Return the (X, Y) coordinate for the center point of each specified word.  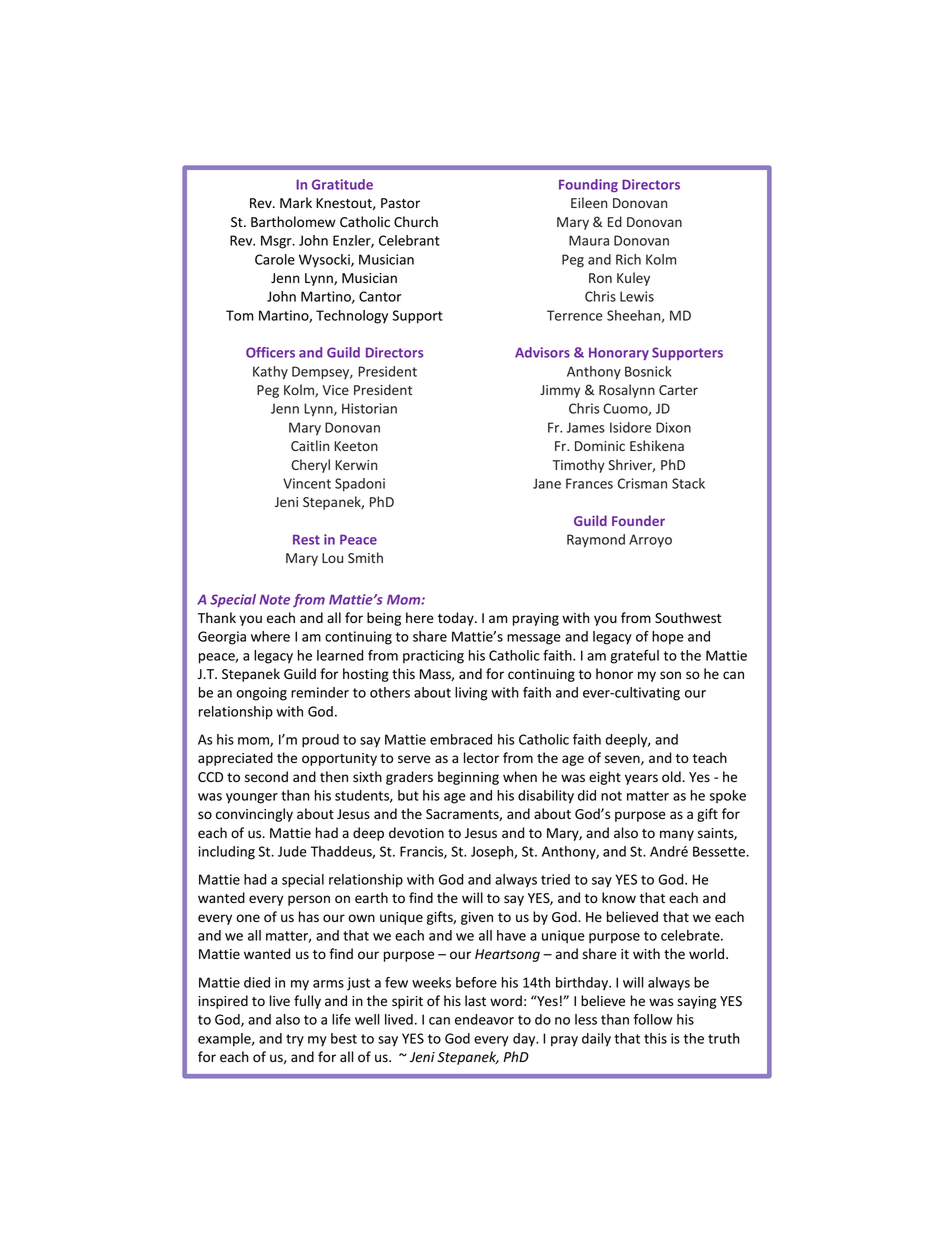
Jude (292, 851)
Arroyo (650, 540)
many (677, 835)
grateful (634, 657)
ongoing (261, 694)
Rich (628, 259)
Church (416, 221)
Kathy (270, 373)
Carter (678, 390)
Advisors (542, 352)
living (471, 694)
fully (307, 1002)
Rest (306, 539)
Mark (296, 203)
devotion (416, 833)
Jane (547, 483)
